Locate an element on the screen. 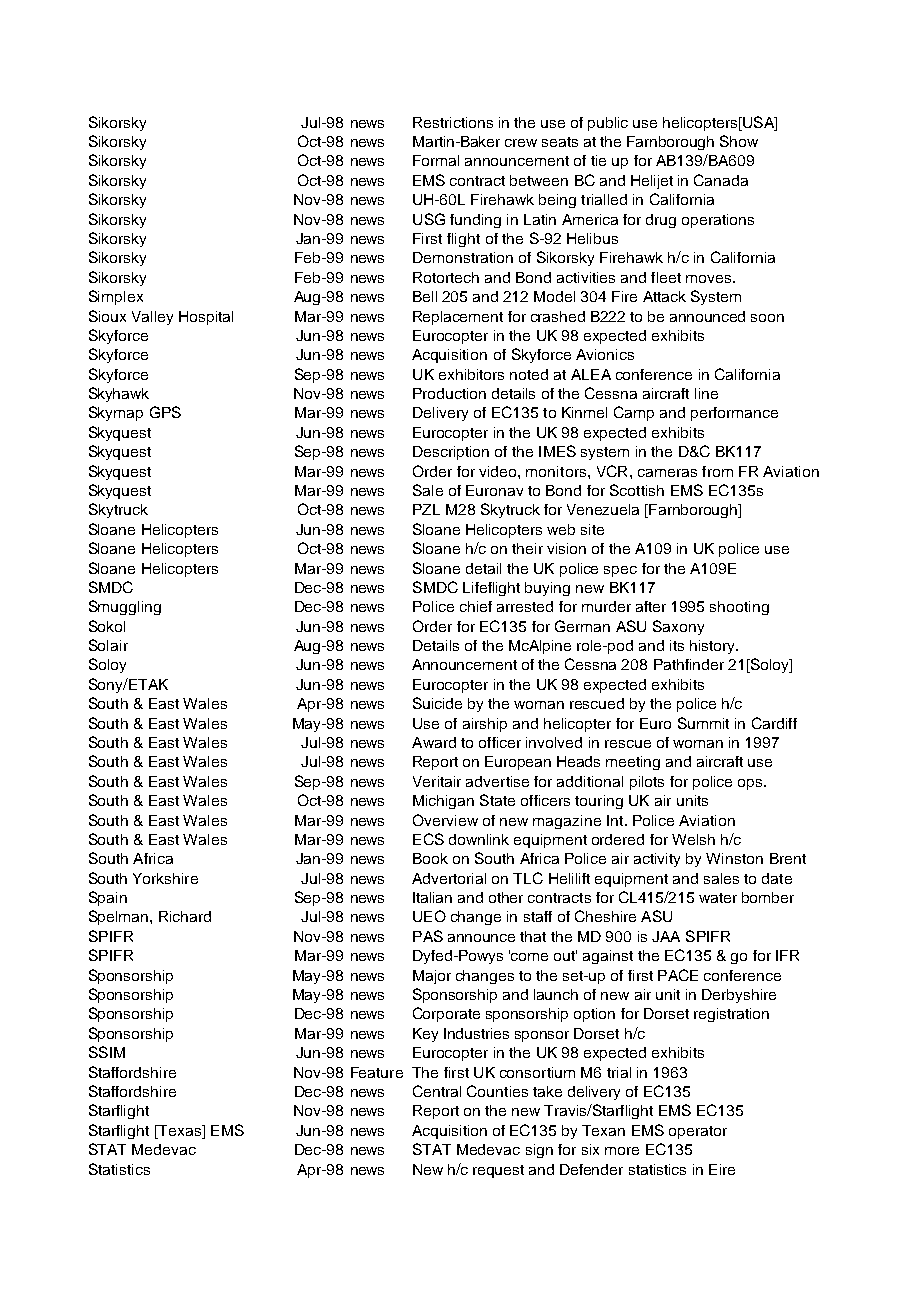 The width and height of the screenshot is (924, 1308). Overview is located at coordinates (445, 820).
